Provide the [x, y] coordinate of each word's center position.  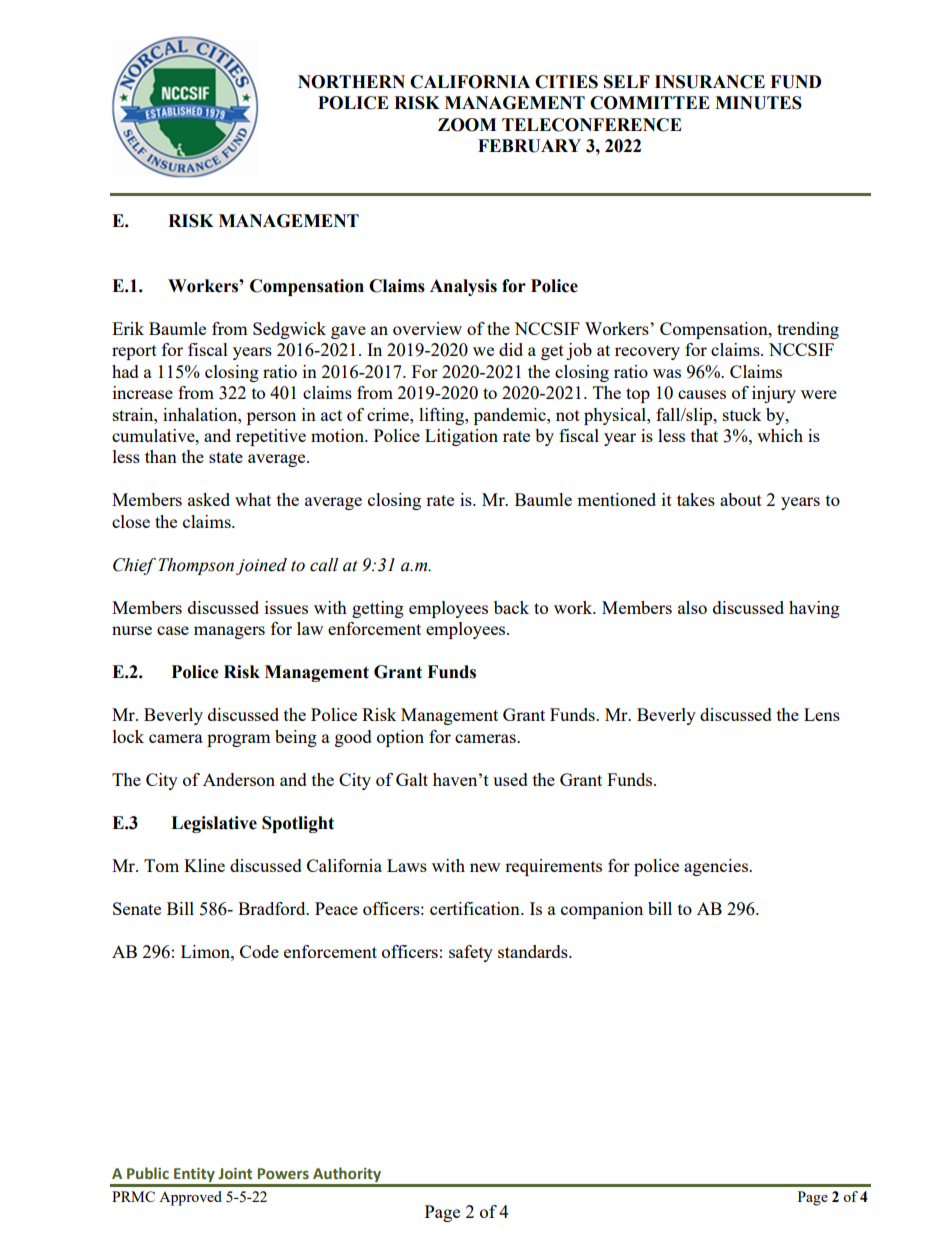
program [238, 740]
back [511, 607]
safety [471, 953]
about [741, 499]
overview [427, 328]
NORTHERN [351, 82]
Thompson [196, 566]
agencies [717, 867]
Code [259, 951]
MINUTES [758, 103]
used [510, 779]
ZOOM [467, 125]
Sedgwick [289, 330]
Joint [235, 1174]
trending [808, 330]
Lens [822, 714]
